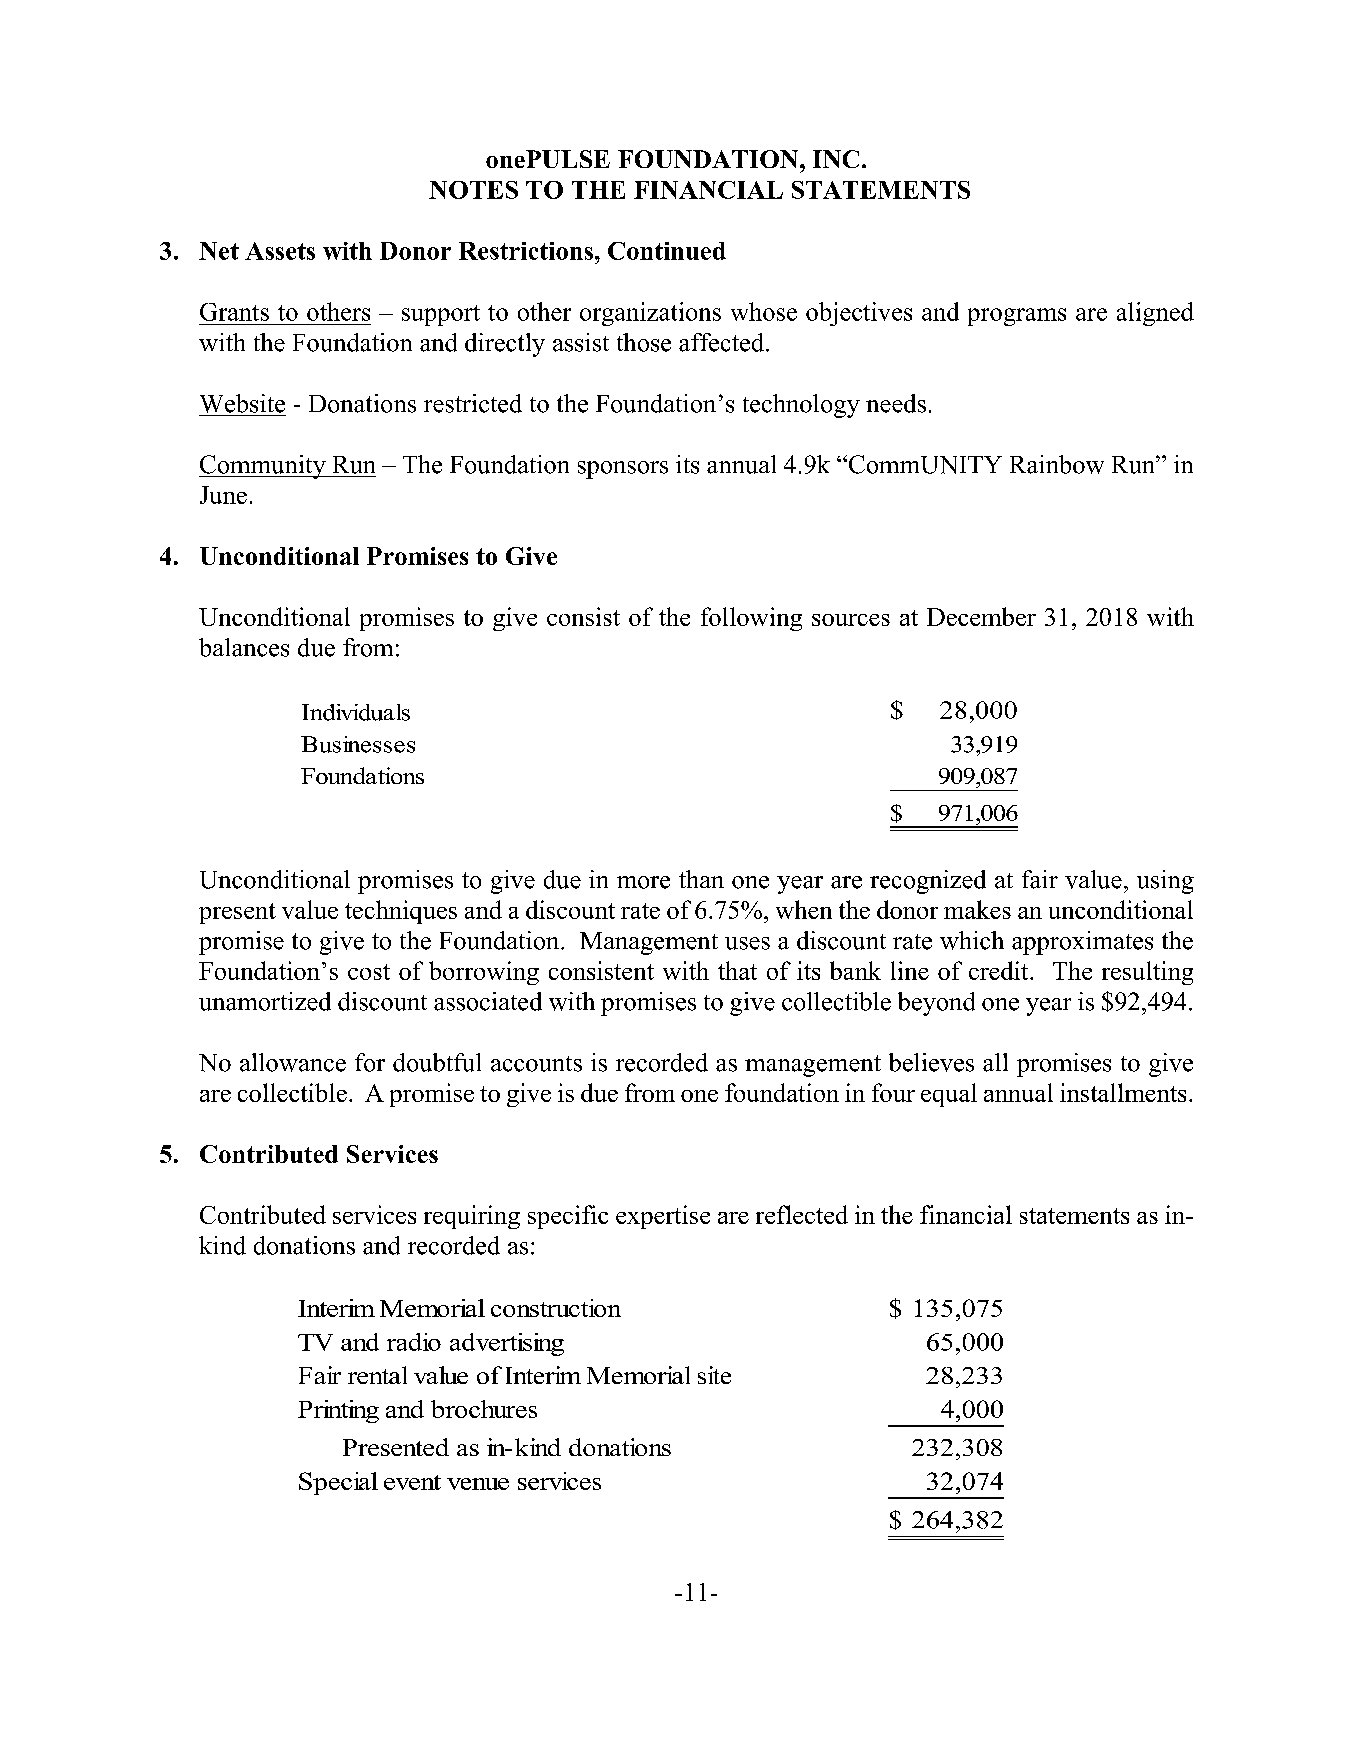 Image resolution: width=1353 pixels, height=1751 pixels. What do you see at coordinates (667, 251) in the screenshot?
I see `Continued` at bounding box center [667, 251].
